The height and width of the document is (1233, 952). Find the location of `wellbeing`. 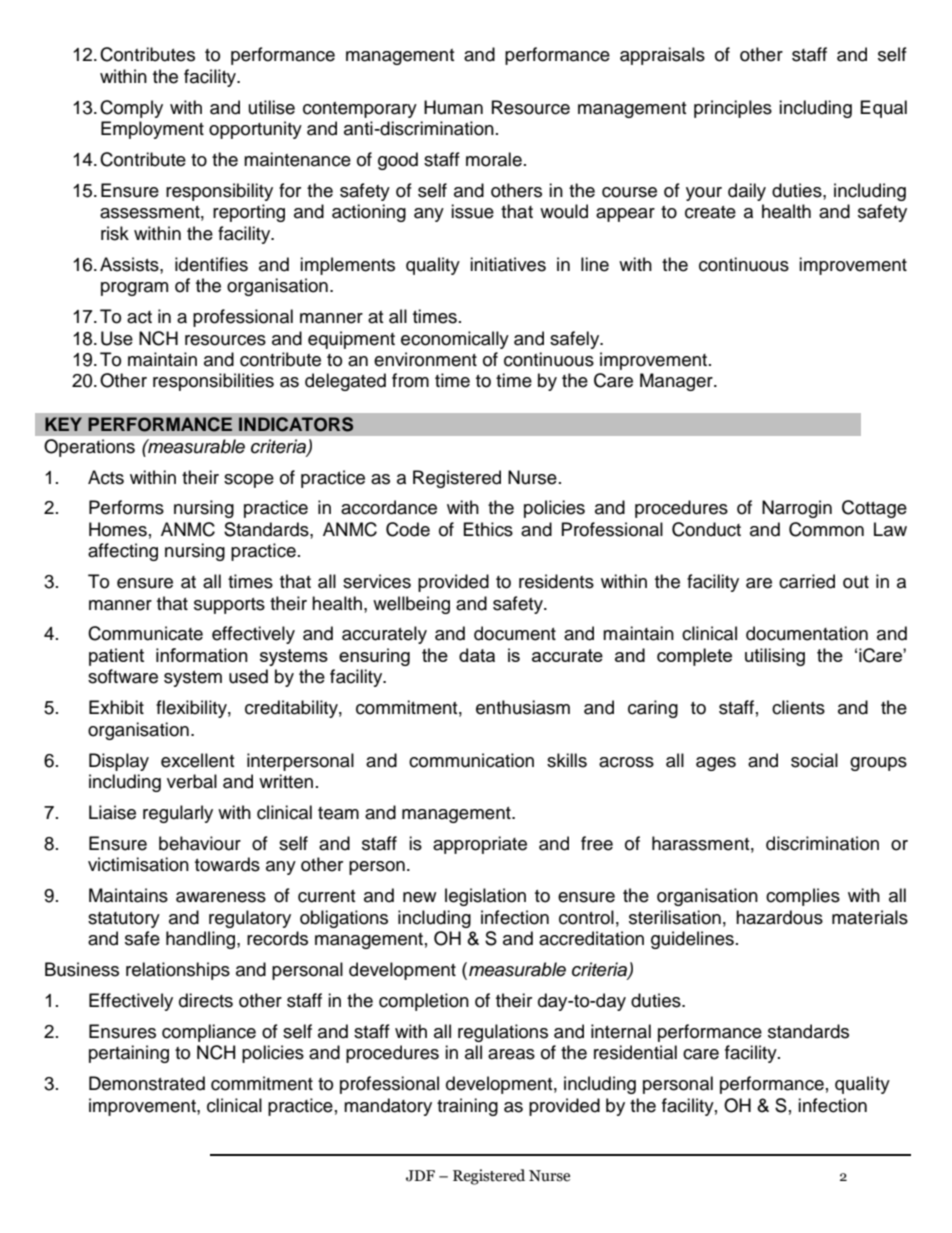

wellbeing is located at coordinates (411, 605).
